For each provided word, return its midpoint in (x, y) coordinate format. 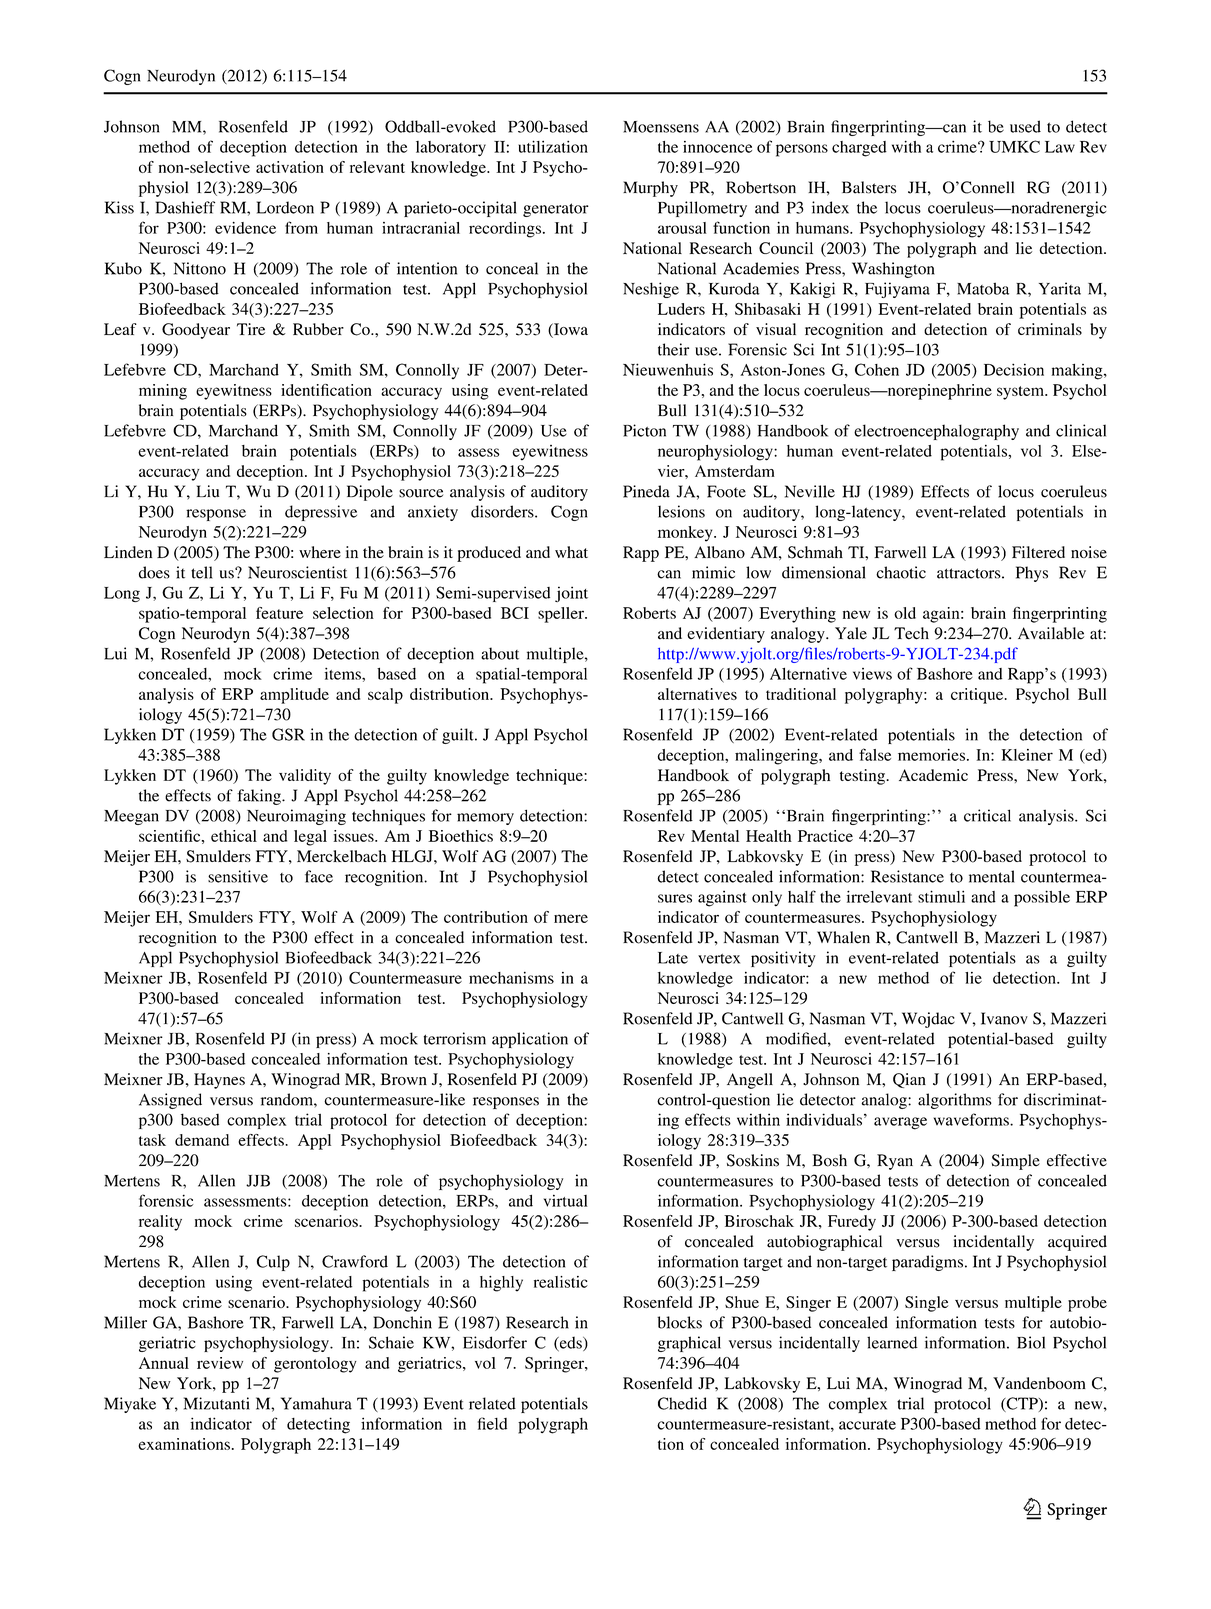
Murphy (650, 189)
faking (260, 797)
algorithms (955, 1101)
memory (485, 819)
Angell (750, 1081)
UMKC (1014, 146)
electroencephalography (936, 432)
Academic (933, 775)
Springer (555, 1365)
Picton (644, 430)
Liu (208, 491)
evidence (245, 228)
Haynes (219, 1081)
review (220, 1363)
